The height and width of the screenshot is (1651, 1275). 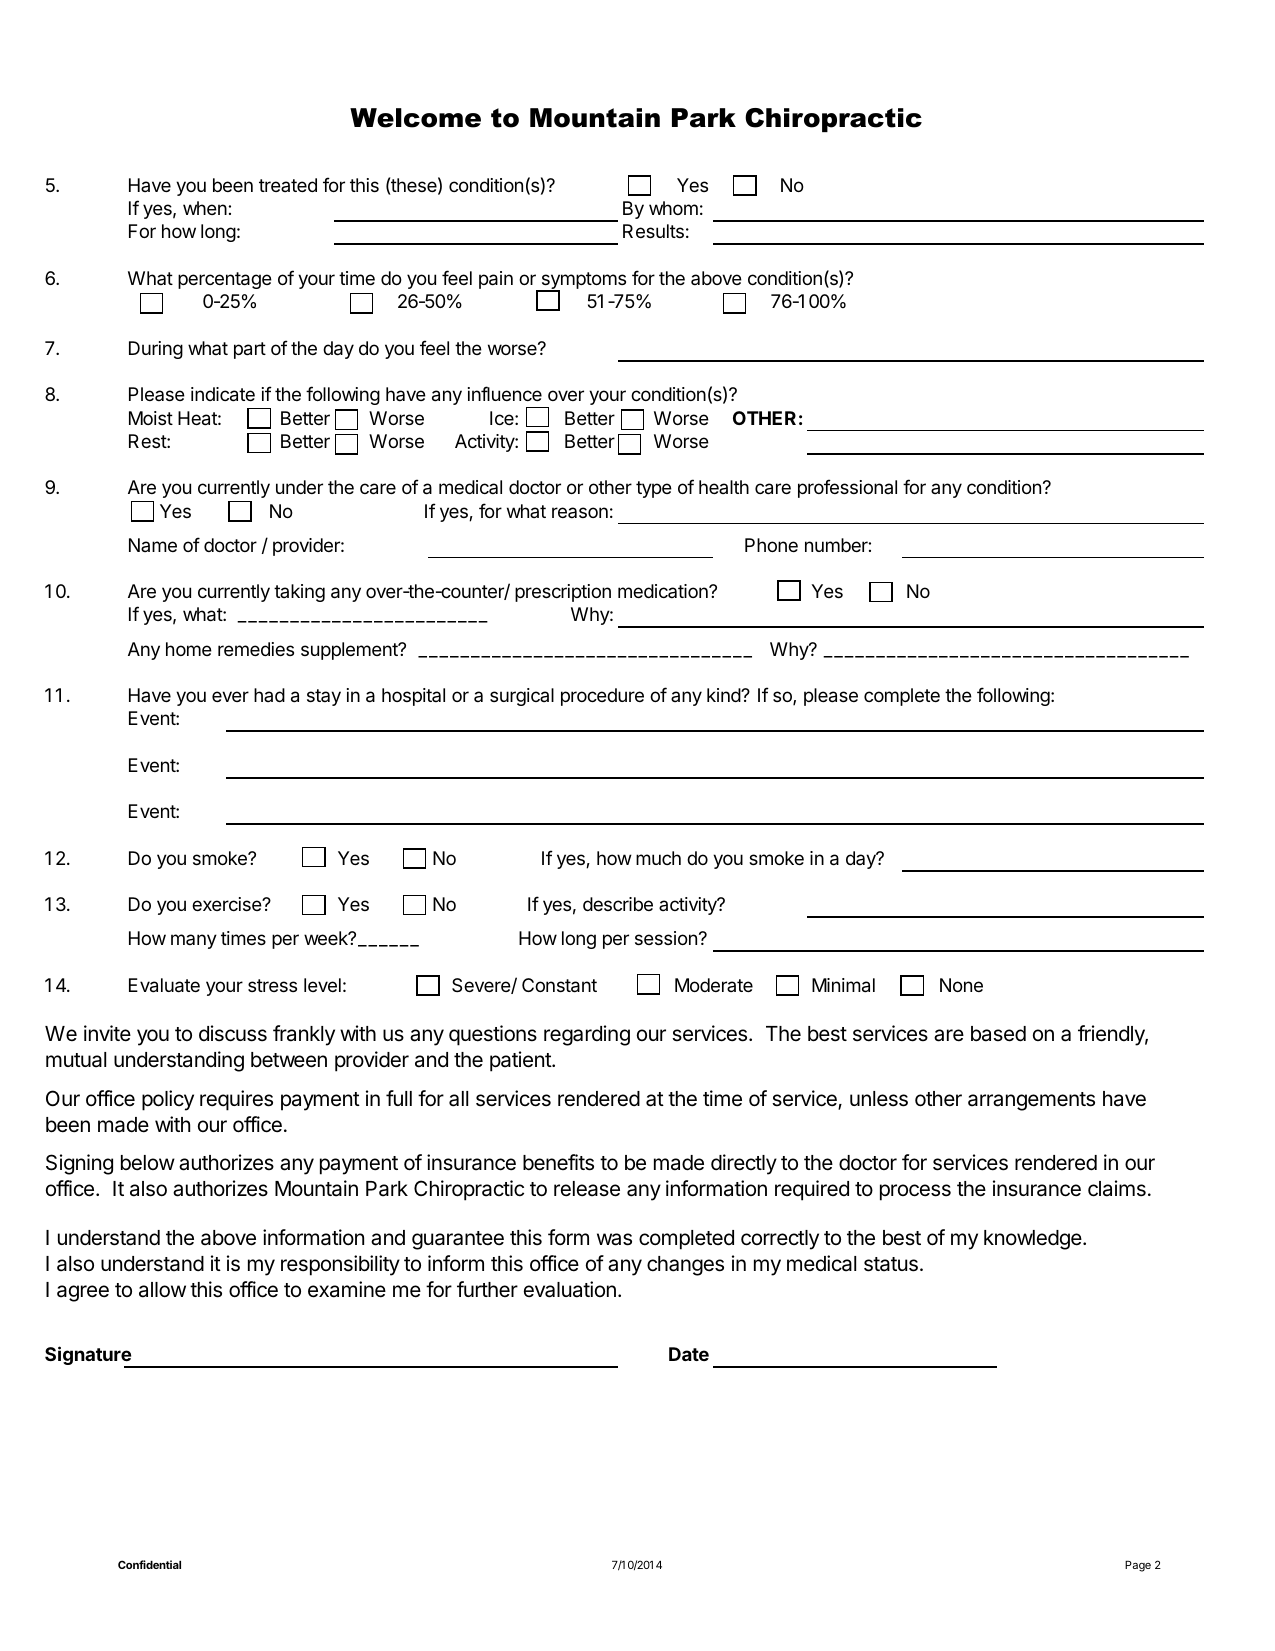 What do you see at coordinates (653, 231) in the screenshot?
I see `Results` at bounding box center [653, 231].
